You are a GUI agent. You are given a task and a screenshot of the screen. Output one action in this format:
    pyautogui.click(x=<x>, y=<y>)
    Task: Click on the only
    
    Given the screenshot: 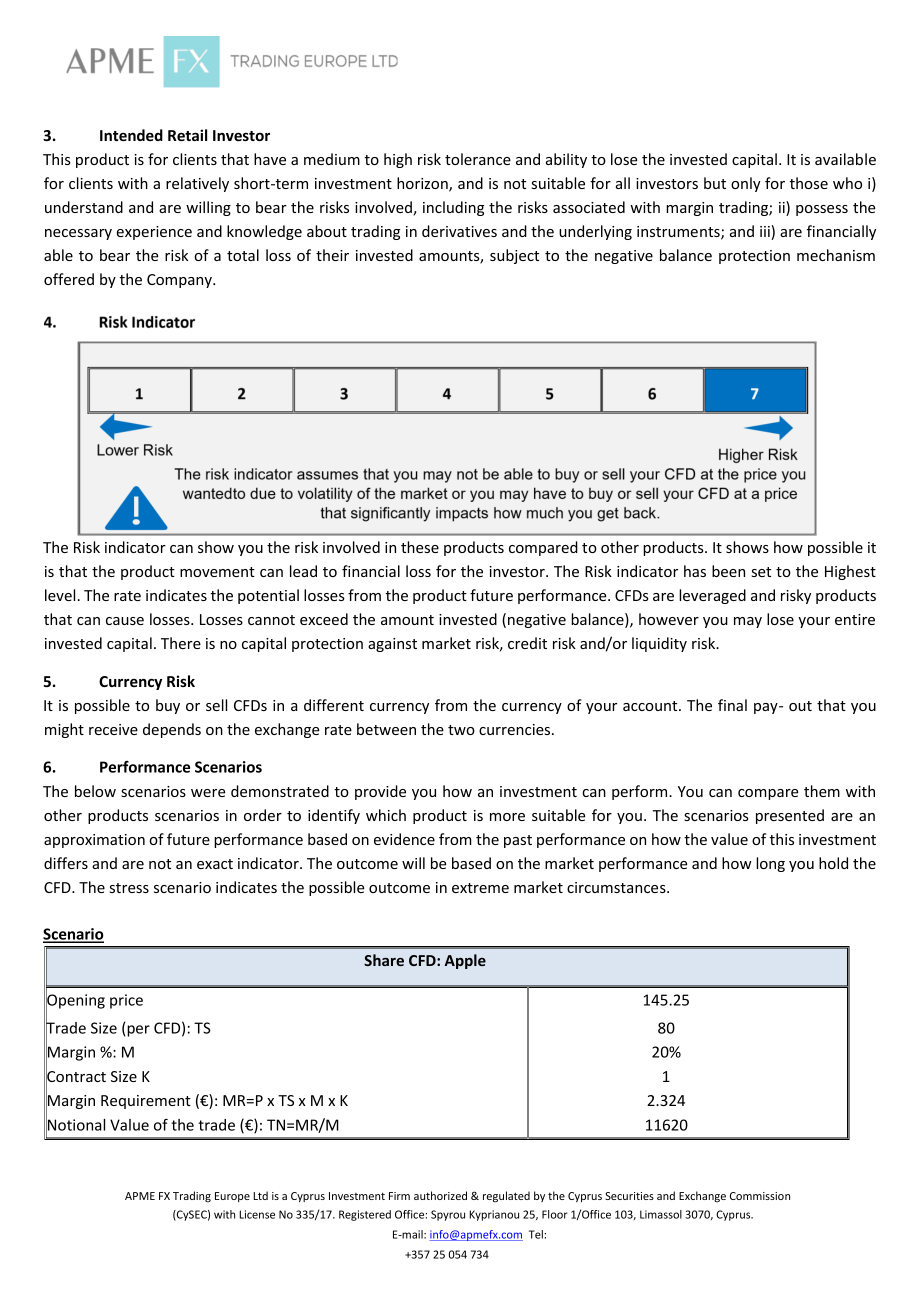 What is the action you would take?
    pyautogui.click(x=746, y=184)
